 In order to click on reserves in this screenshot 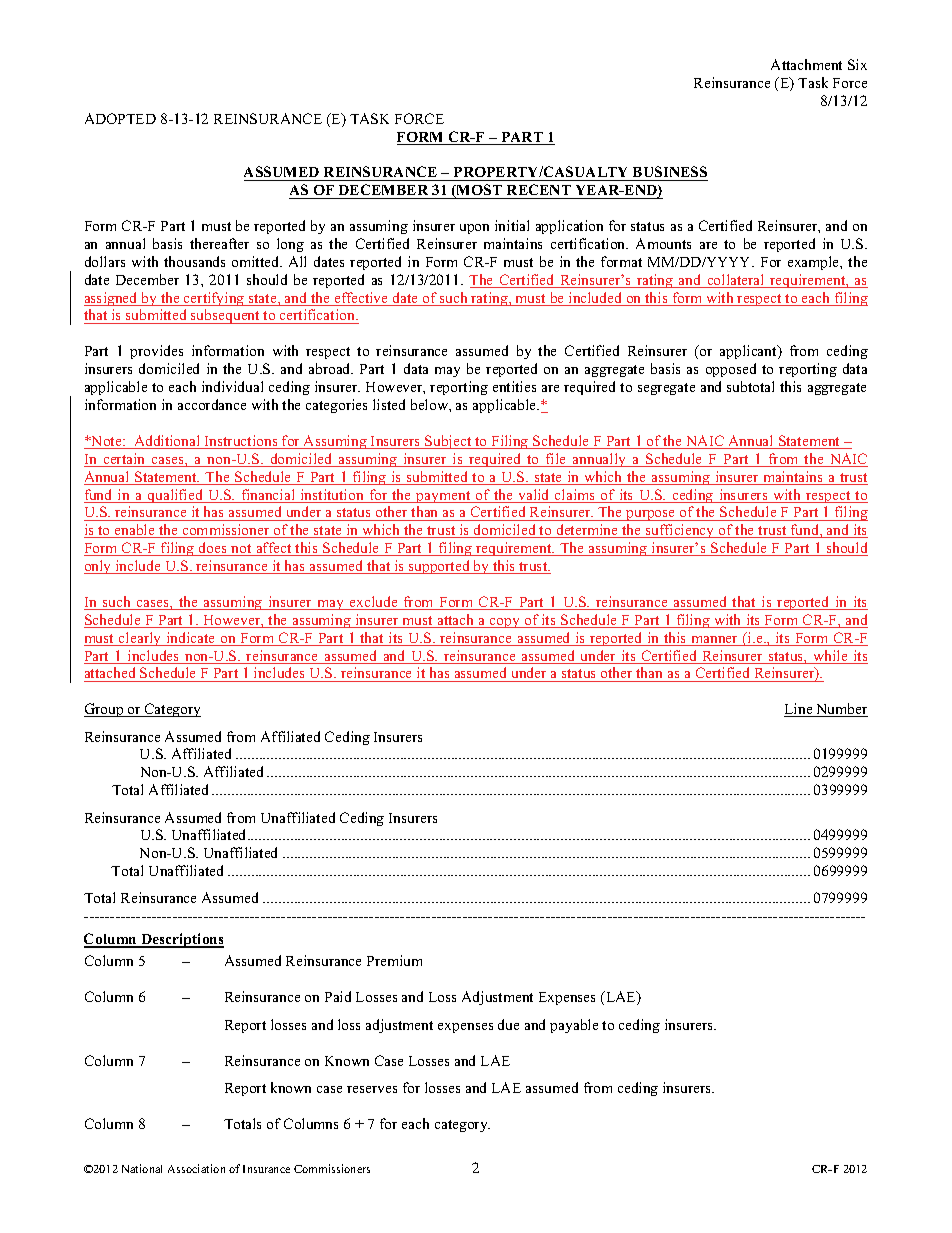, I will do `click(372, 1089)`.
